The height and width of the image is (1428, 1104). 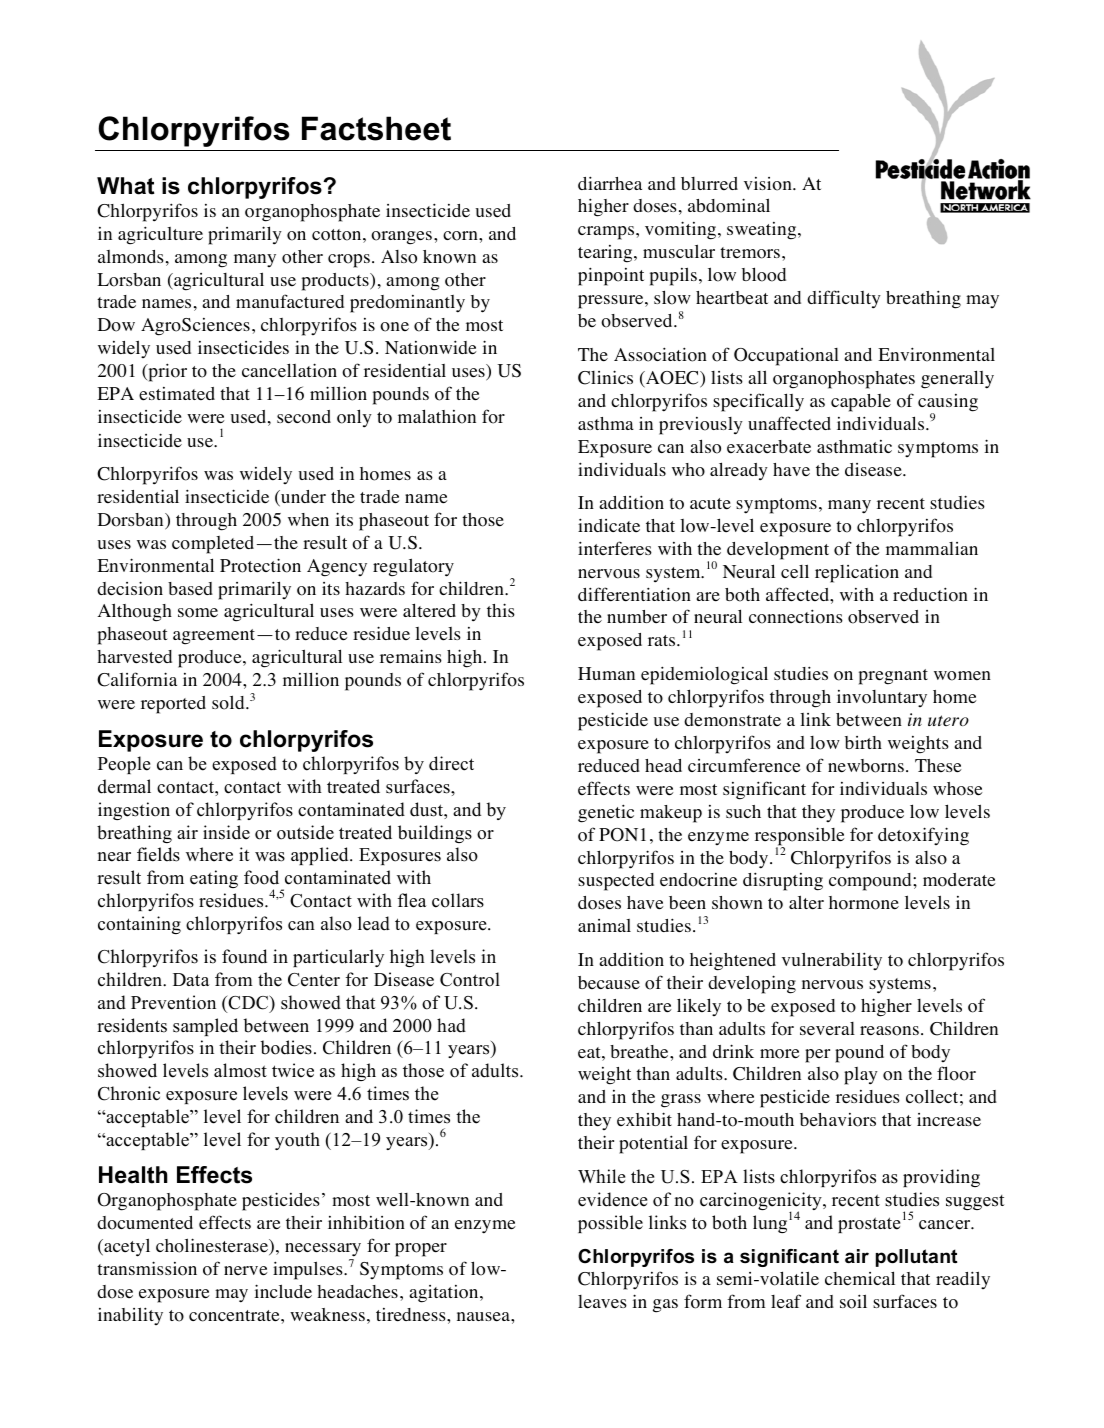 What do you see at coordinates (863, 742) in the image?
I see `birth` at bounding box center [863, 742].
